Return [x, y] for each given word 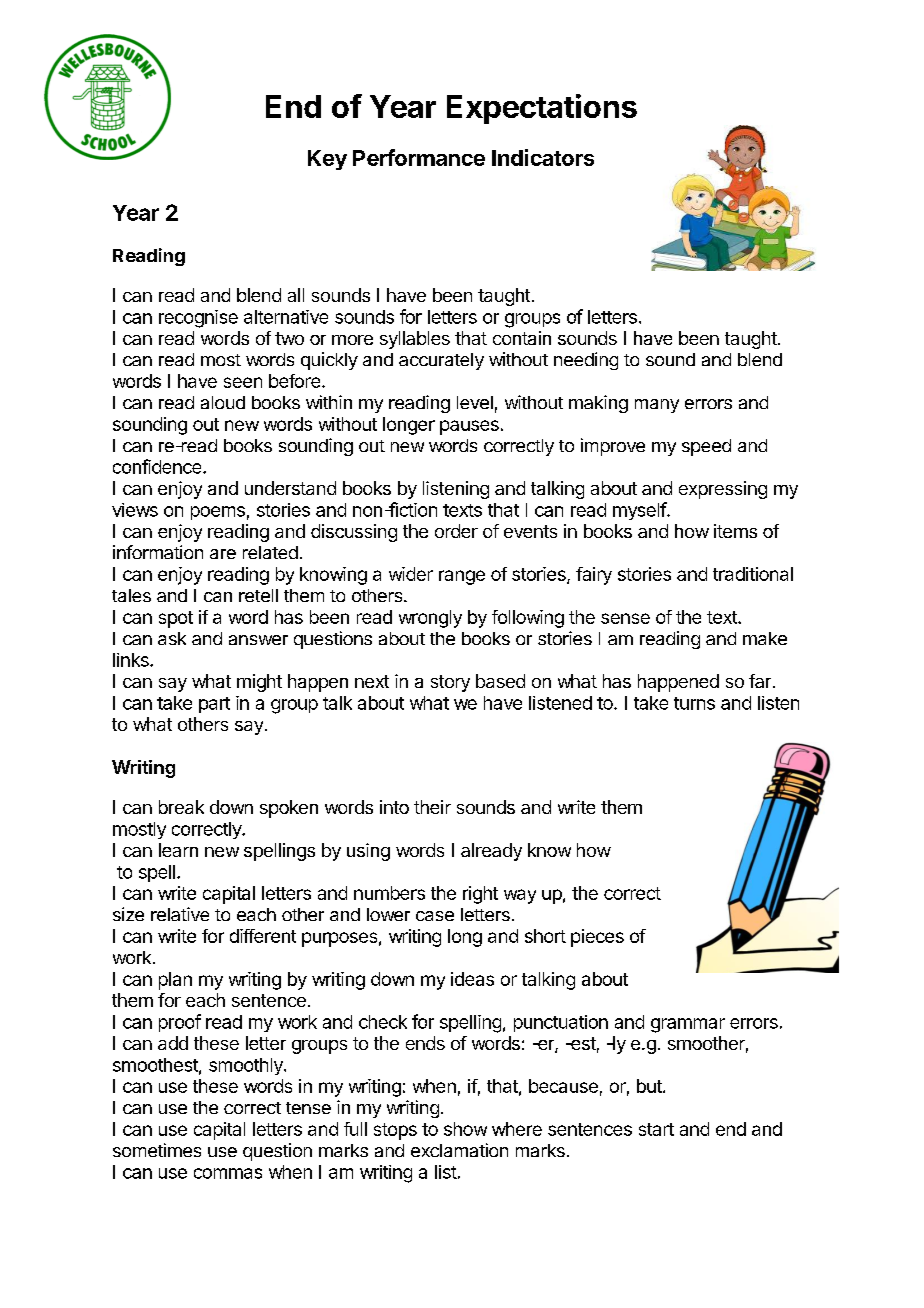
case [435, 916]
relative [180, 914]
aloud [223, 402]
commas [228, 1173]
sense [625, 618]
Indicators [543, 157]
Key [327, 160]
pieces [597, 938]
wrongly [430, 619]
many [657, 406]
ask [172, 638]
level [475, 402]
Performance [419, 157]
